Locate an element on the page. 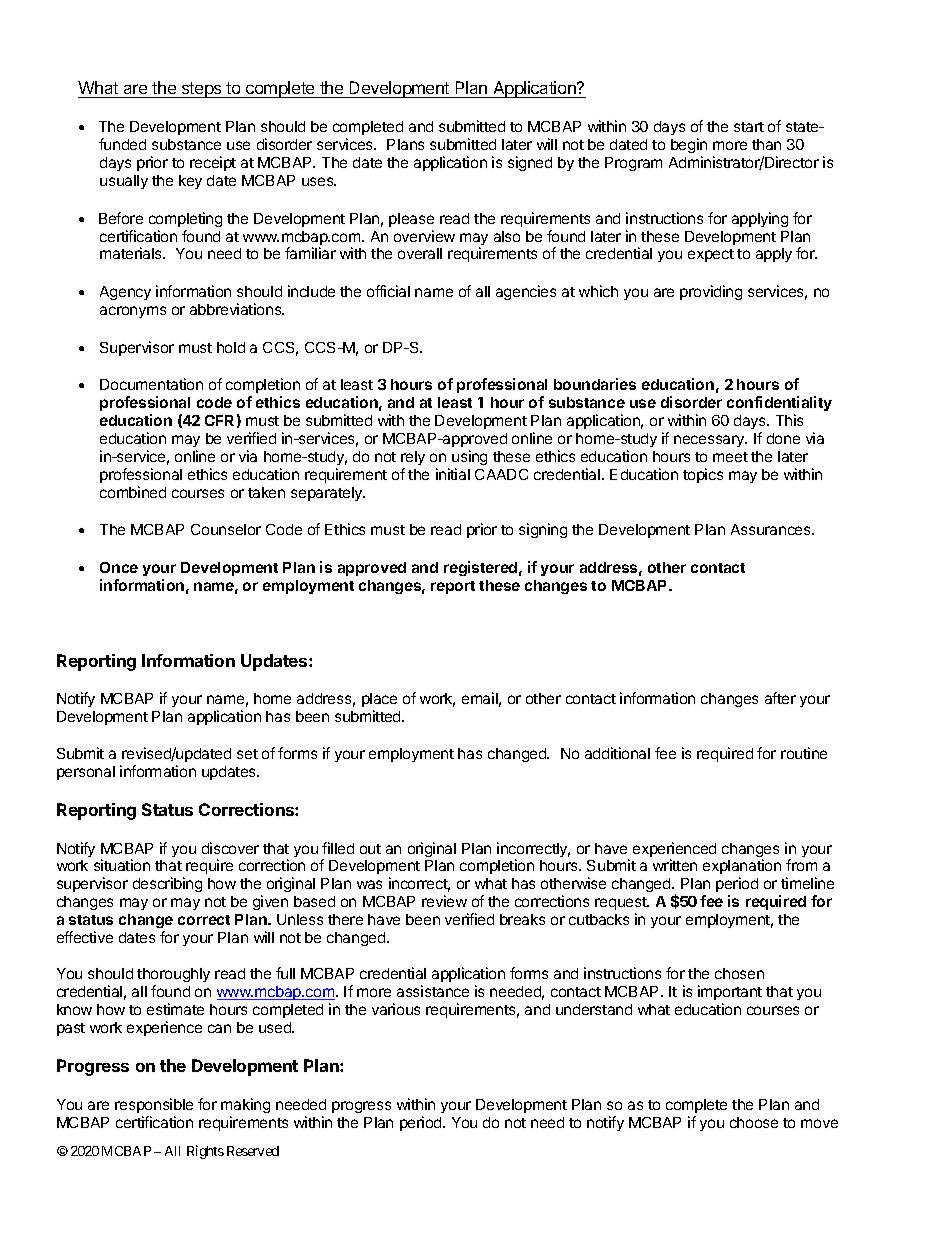 This image has height=1233, width=952. place is located at coordinates (379, 700).
